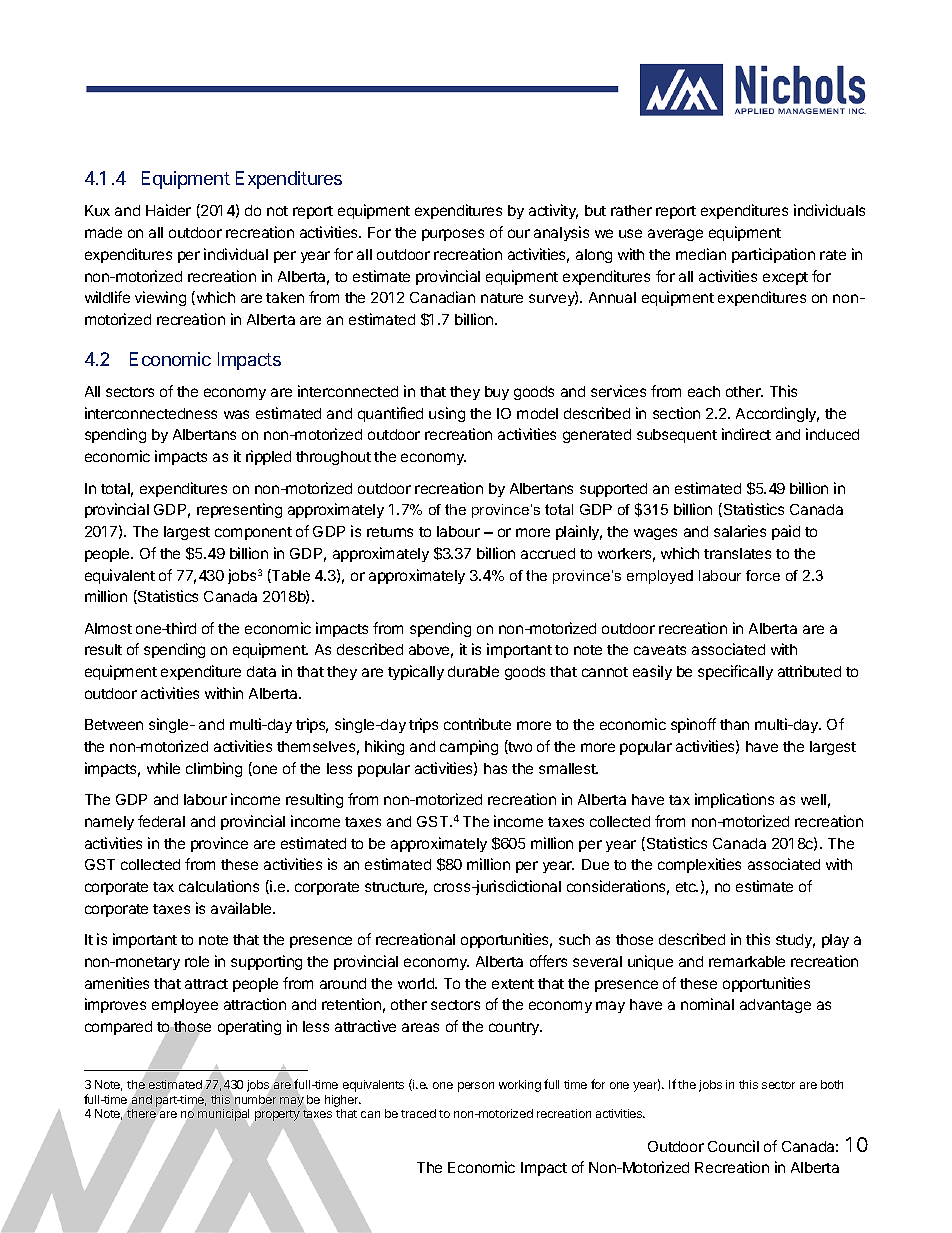 This screenshot has width=952, height=1233. I want to click on durable, so click(473, 671).
